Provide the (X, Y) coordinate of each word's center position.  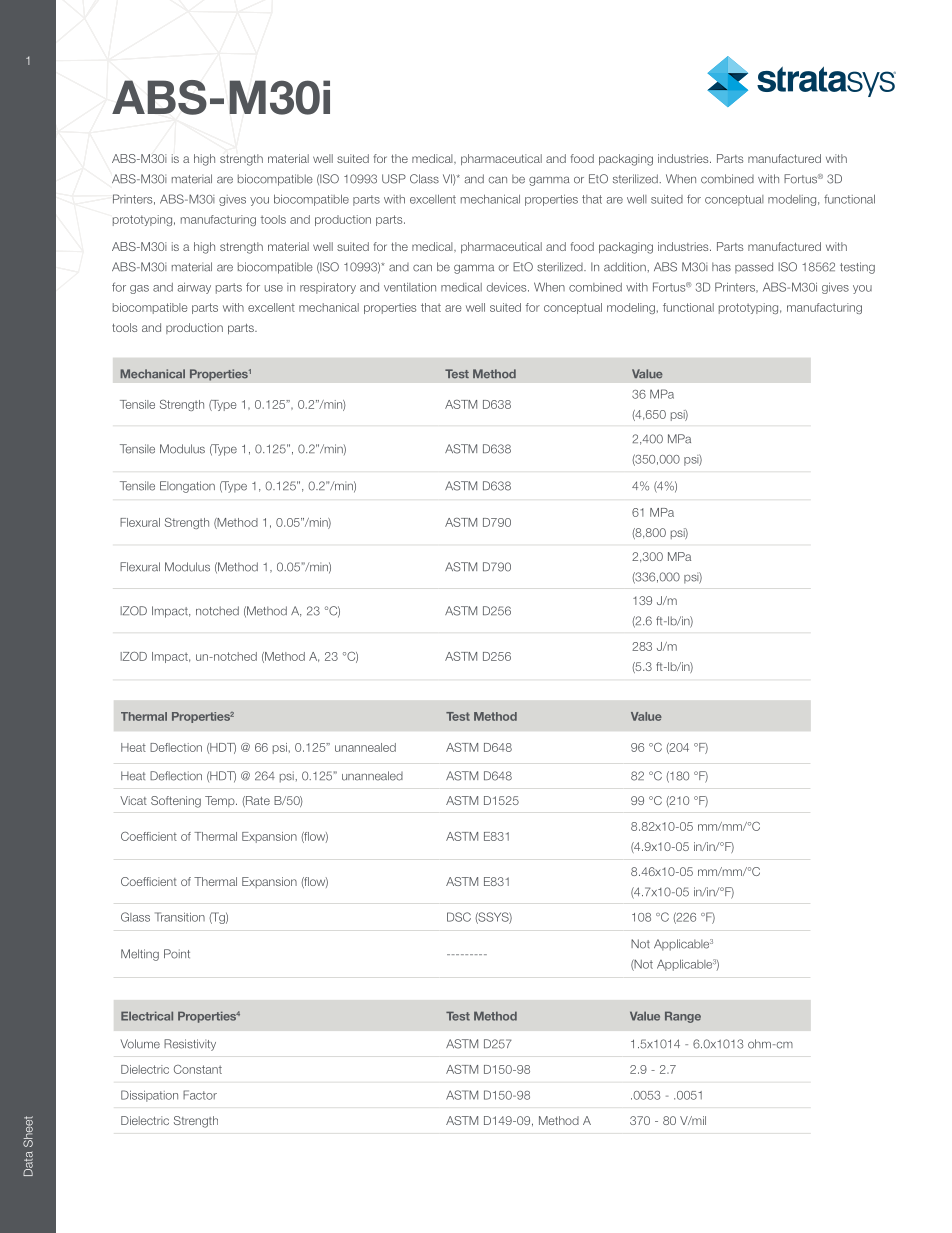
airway (194, 288)
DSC (459, 917)
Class (424, 179)
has (721, 267)
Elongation (187, 487)
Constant (198, 1069)
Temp (221, 801)
